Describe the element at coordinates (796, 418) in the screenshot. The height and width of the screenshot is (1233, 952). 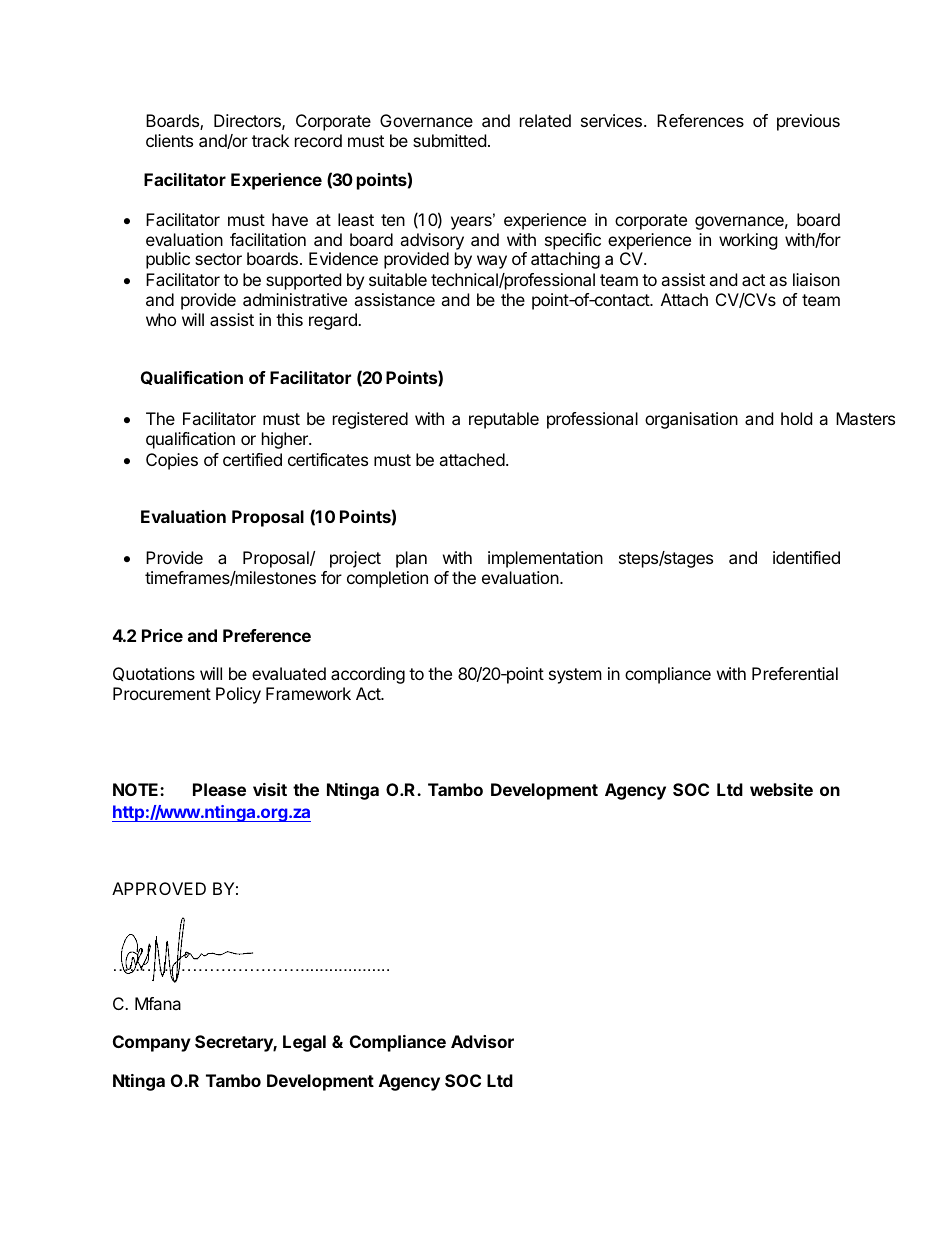
I see `hold` at that location.
